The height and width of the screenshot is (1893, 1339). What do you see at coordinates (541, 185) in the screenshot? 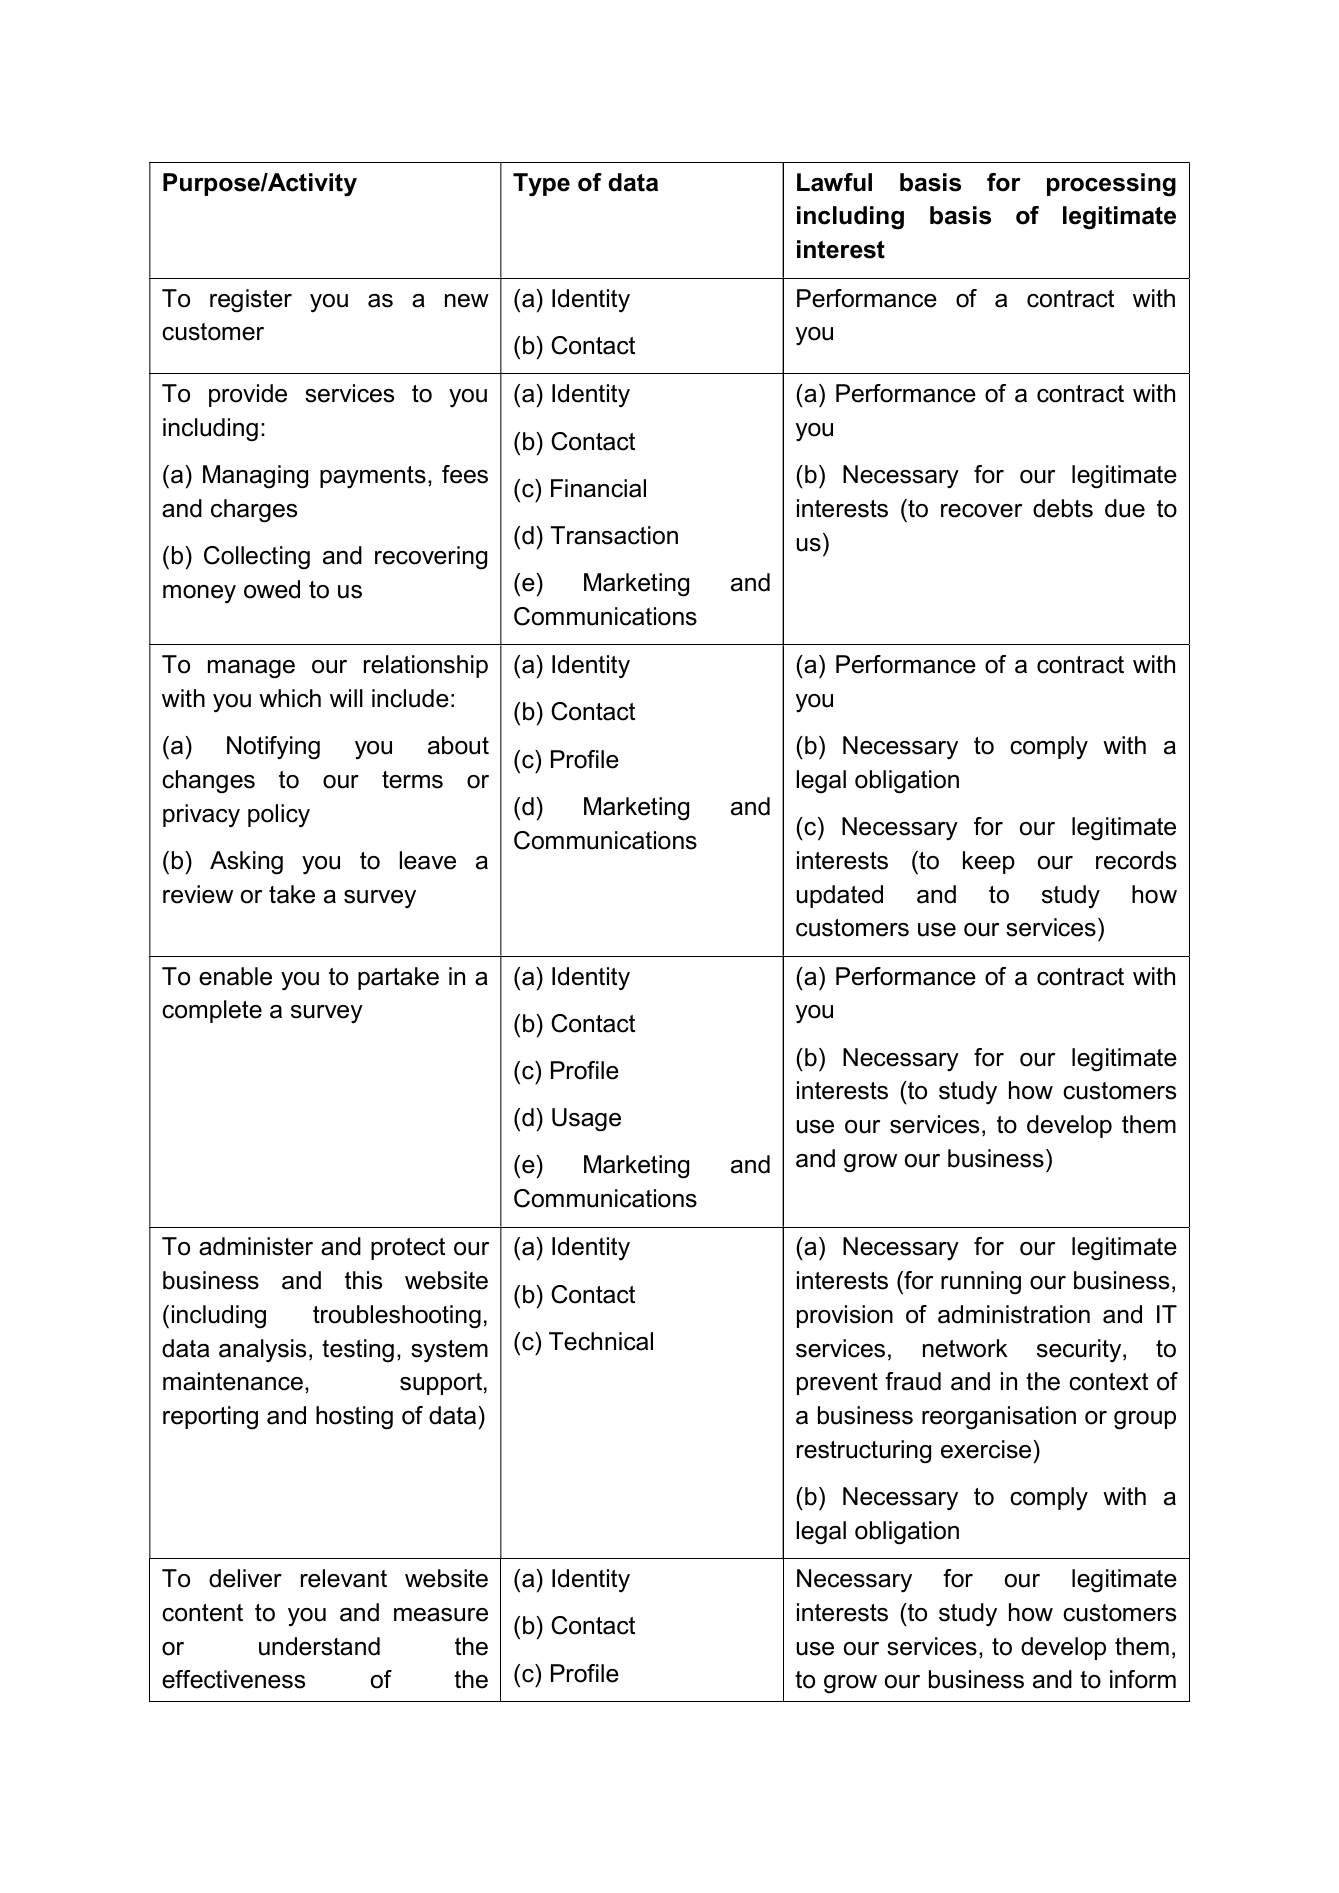
I see `Type` at bounding box center [541, 185].
